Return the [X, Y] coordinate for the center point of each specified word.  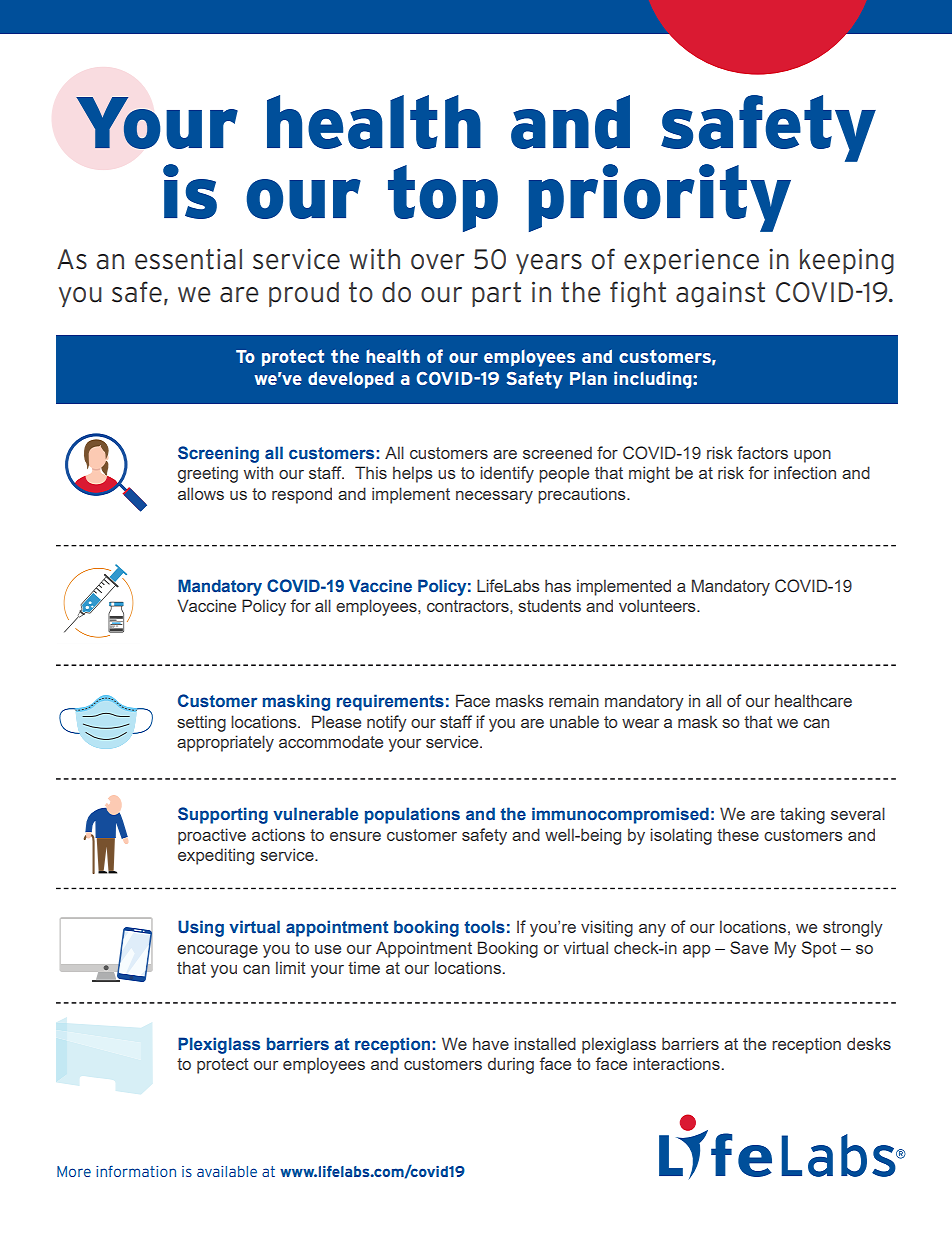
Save [749, 947]
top [443, 198]
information [136, 1171]
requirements [390, 702]
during [511, 1065]
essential [188, 259]
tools [484, 927]
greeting [208, 474]
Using [201, 928]
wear [640, 723]
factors [762, 452]
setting [201, 723]
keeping [847, 261]
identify [507, 474]
